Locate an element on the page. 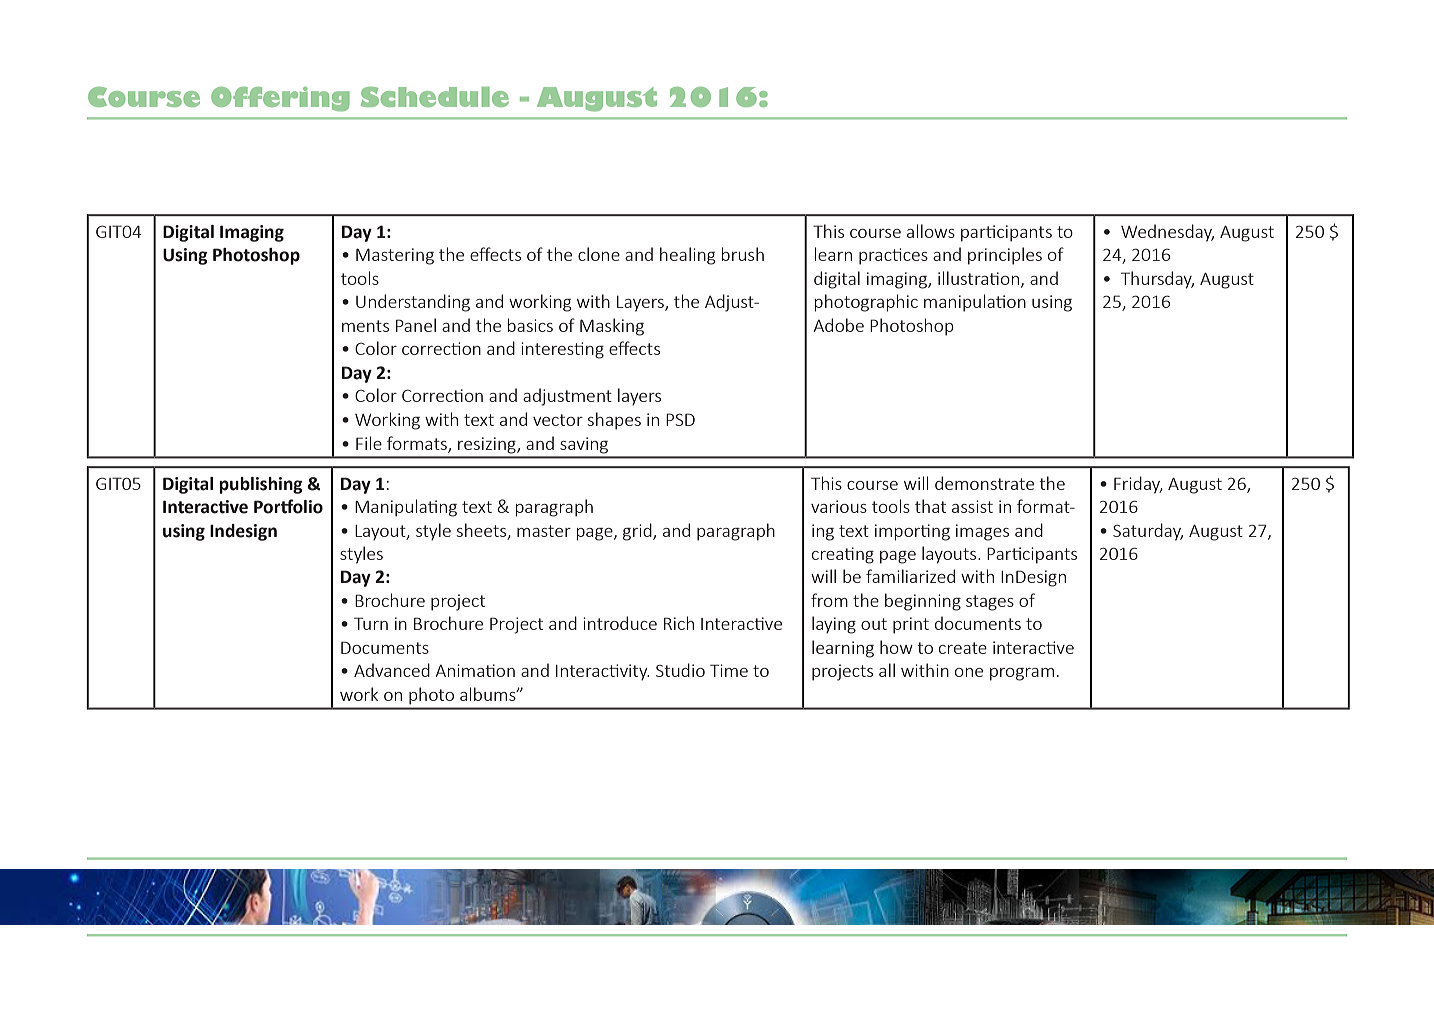 This page has height=1011, width=1434. Advanced is located at coordinates (392, 670).
